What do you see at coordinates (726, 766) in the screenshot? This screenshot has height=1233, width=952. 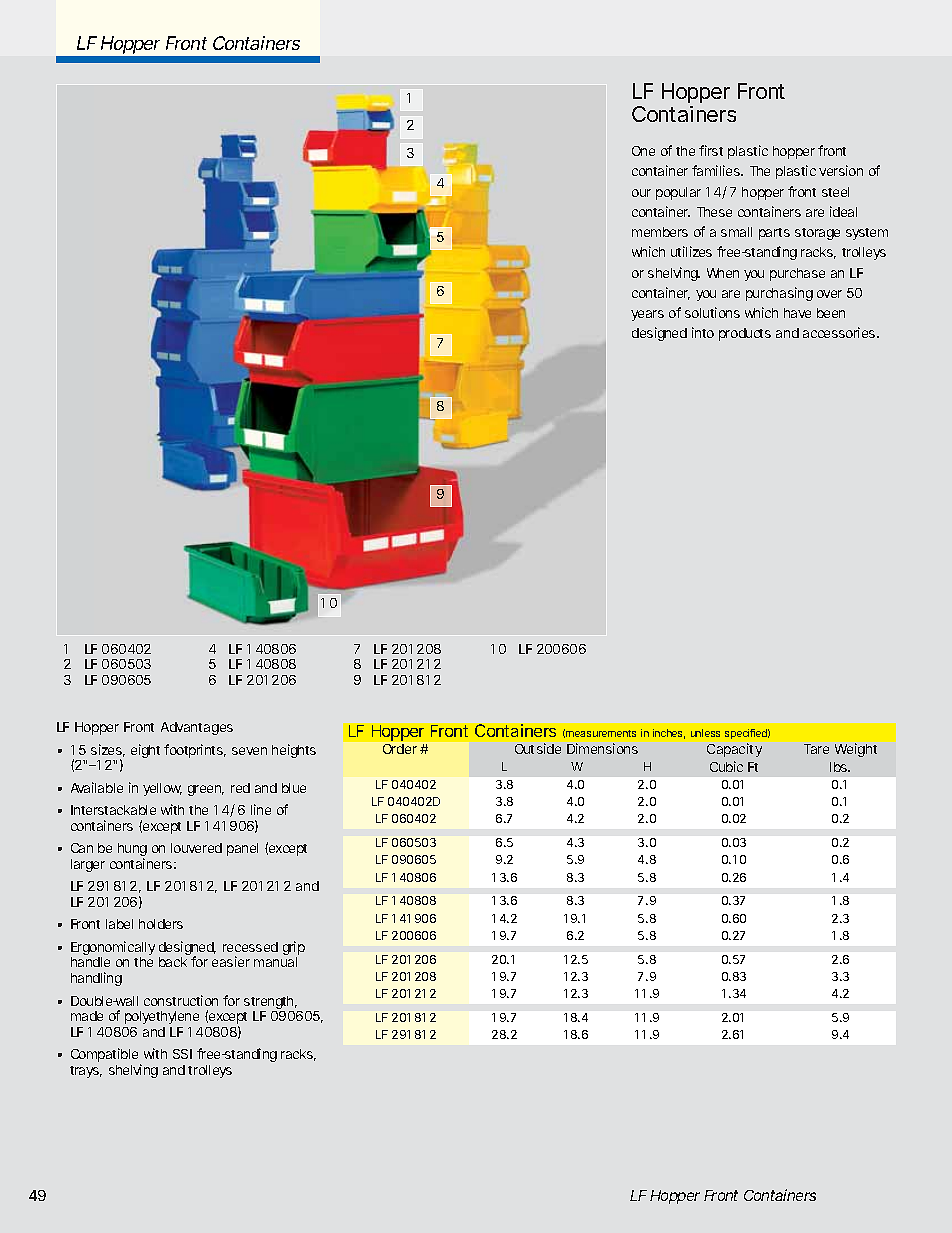 I see `Cubic` at bounding box center [726, 766].
